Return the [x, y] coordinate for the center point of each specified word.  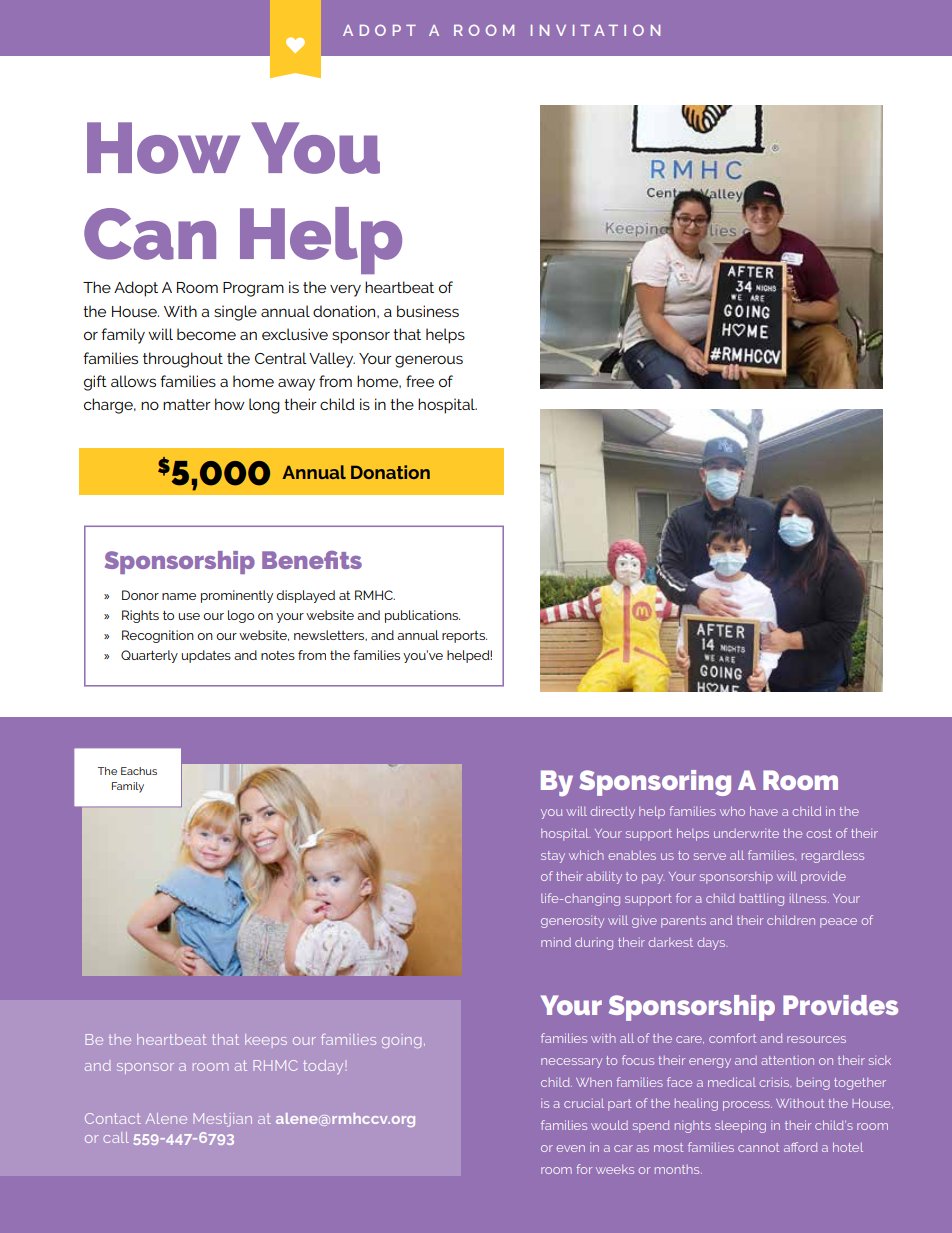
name [179, 596]
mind [556, 942]
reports [464, 637]
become [206, 334]
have [764, 811]
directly [613, 812]
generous [429, 361]
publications [422, 616]
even [570, 1148]
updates [206, 656]
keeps [266, 1039]
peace [838, 923]
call [116, 1137]
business [428, 311]
